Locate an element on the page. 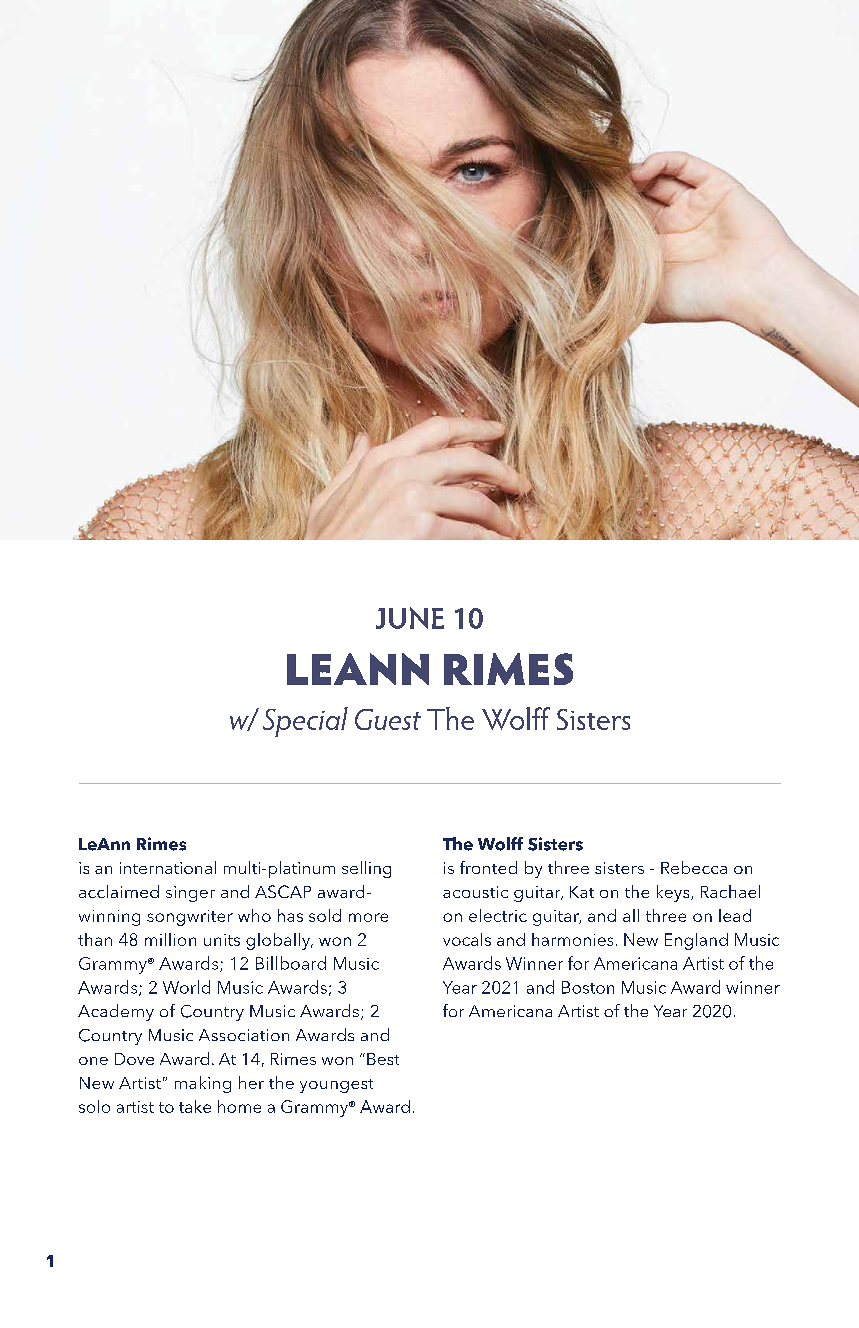  Guest is located at coordinates (388, 719).
